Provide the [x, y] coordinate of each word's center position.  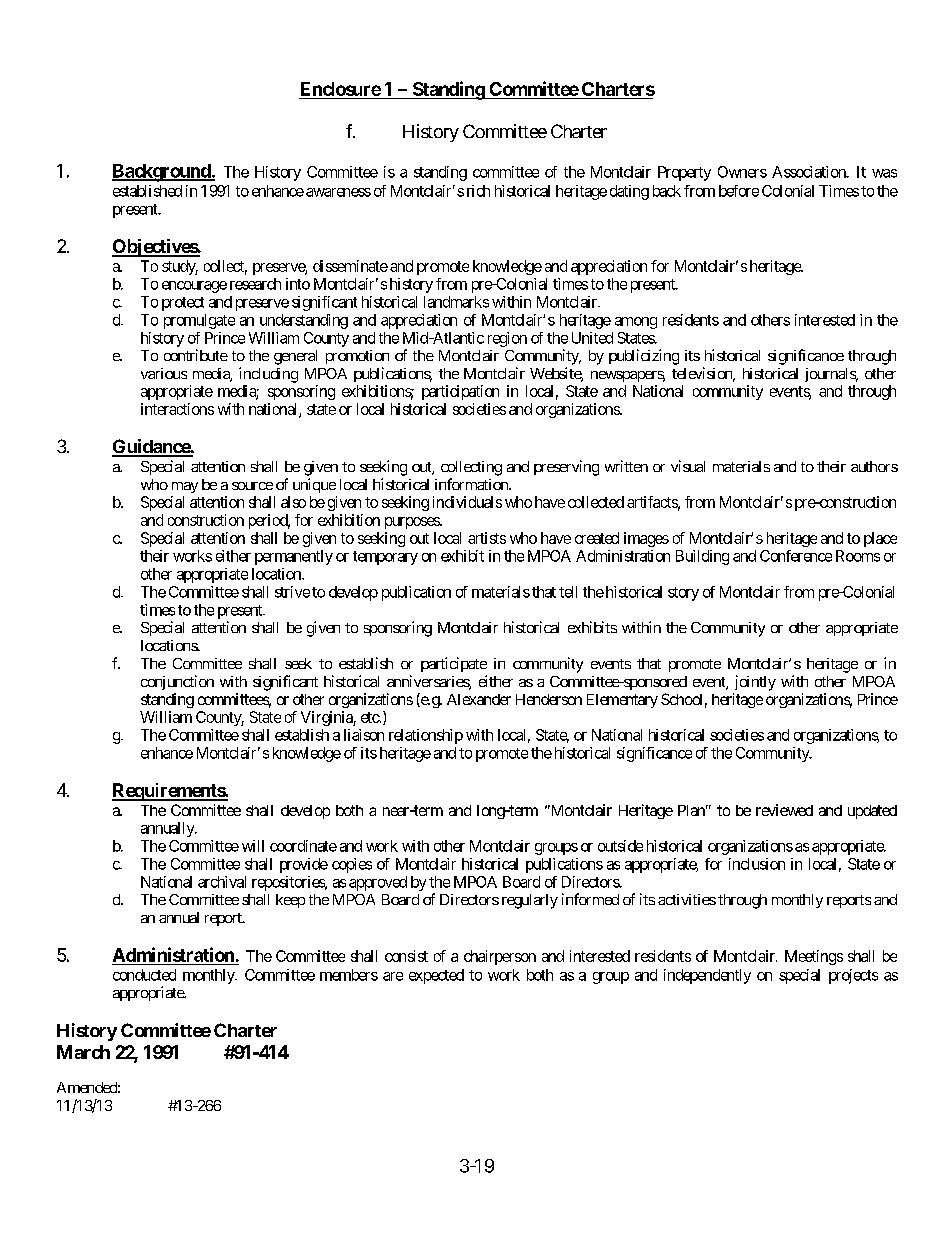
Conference [796, 556]
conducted [144, 975]
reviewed [784, 810]
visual [688, 466]
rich [478, 191]
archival [222, 882]
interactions [177, 409]
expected [436, 976]
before [739, 191]
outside [620, 846]
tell [568, 592]
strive [292, 592]
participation [460, 392]
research [255, 284]
